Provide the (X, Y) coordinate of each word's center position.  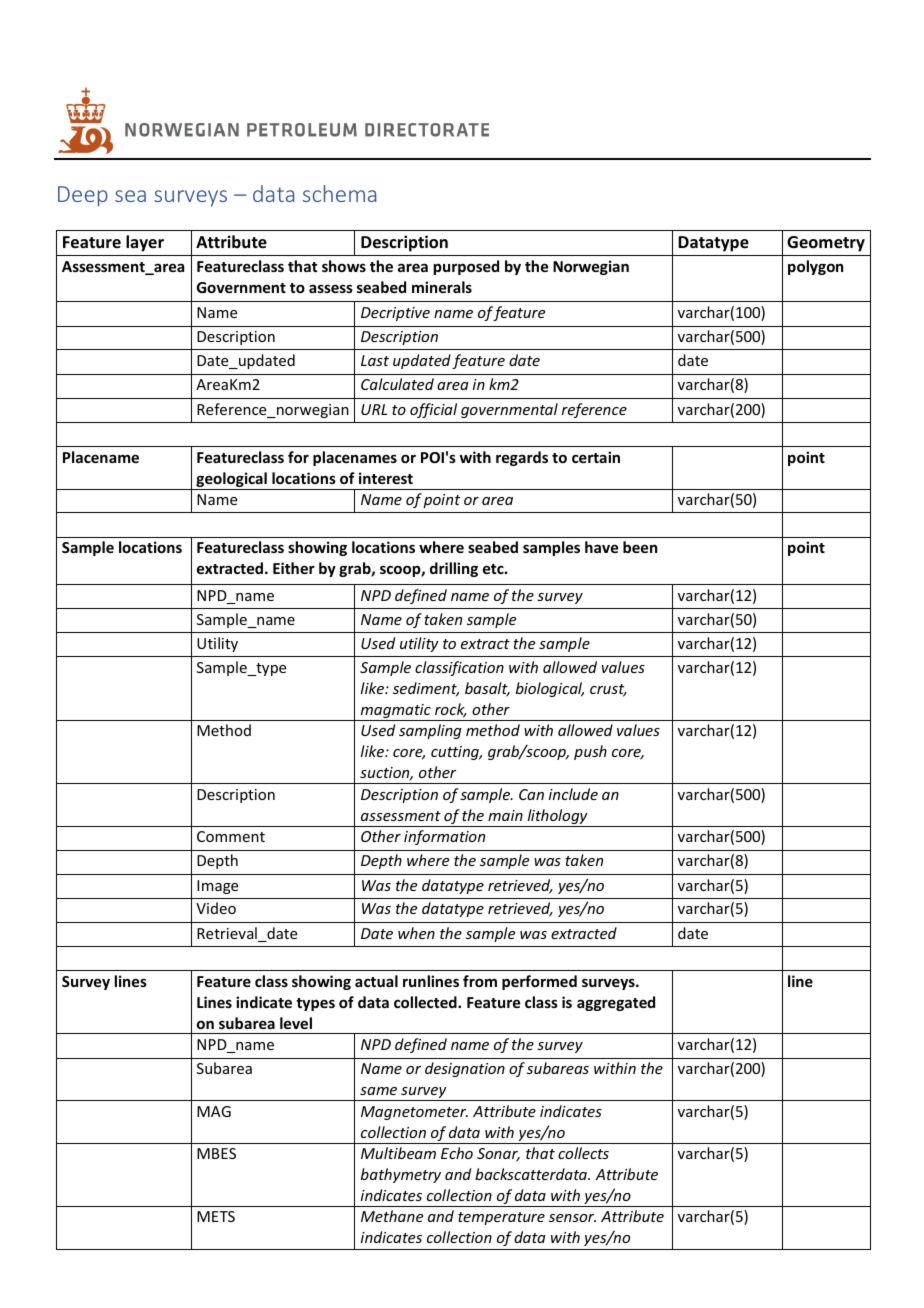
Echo (457, 1153)
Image (217, 887)
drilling (454, 569)
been (640, 547)
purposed (466, 267)
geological (231, 481)
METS (216, 1216)
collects (583, 1153)
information (444, 837)
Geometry (826, 244)
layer (145, 243)
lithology (557, 818)
